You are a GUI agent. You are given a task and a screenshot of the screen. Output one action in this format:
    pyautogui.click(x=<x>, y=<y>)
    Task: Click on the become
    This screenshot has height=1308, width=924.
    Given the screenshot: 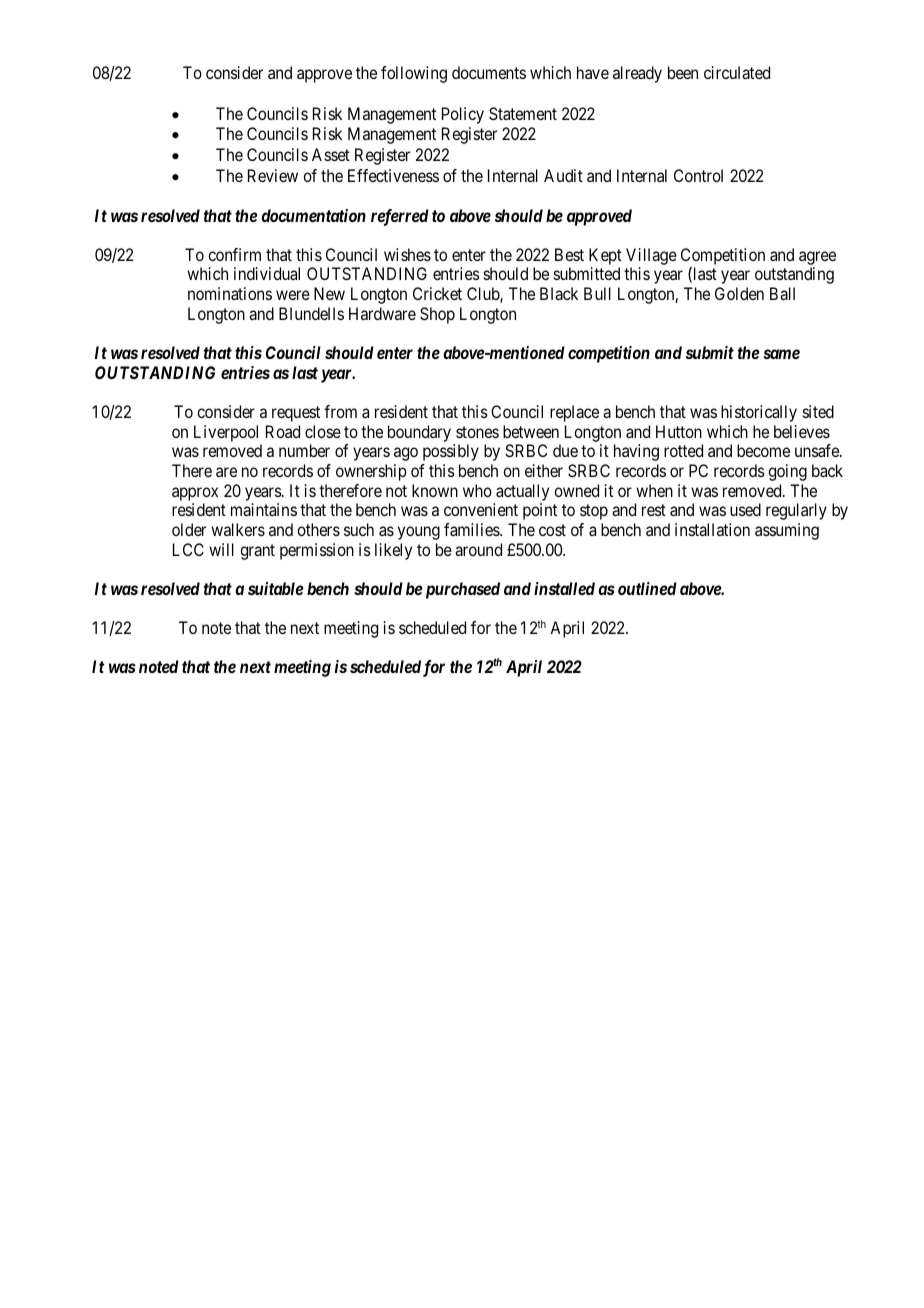 What is the action you would take?
    pyautogui.click(x=763, y=450)
